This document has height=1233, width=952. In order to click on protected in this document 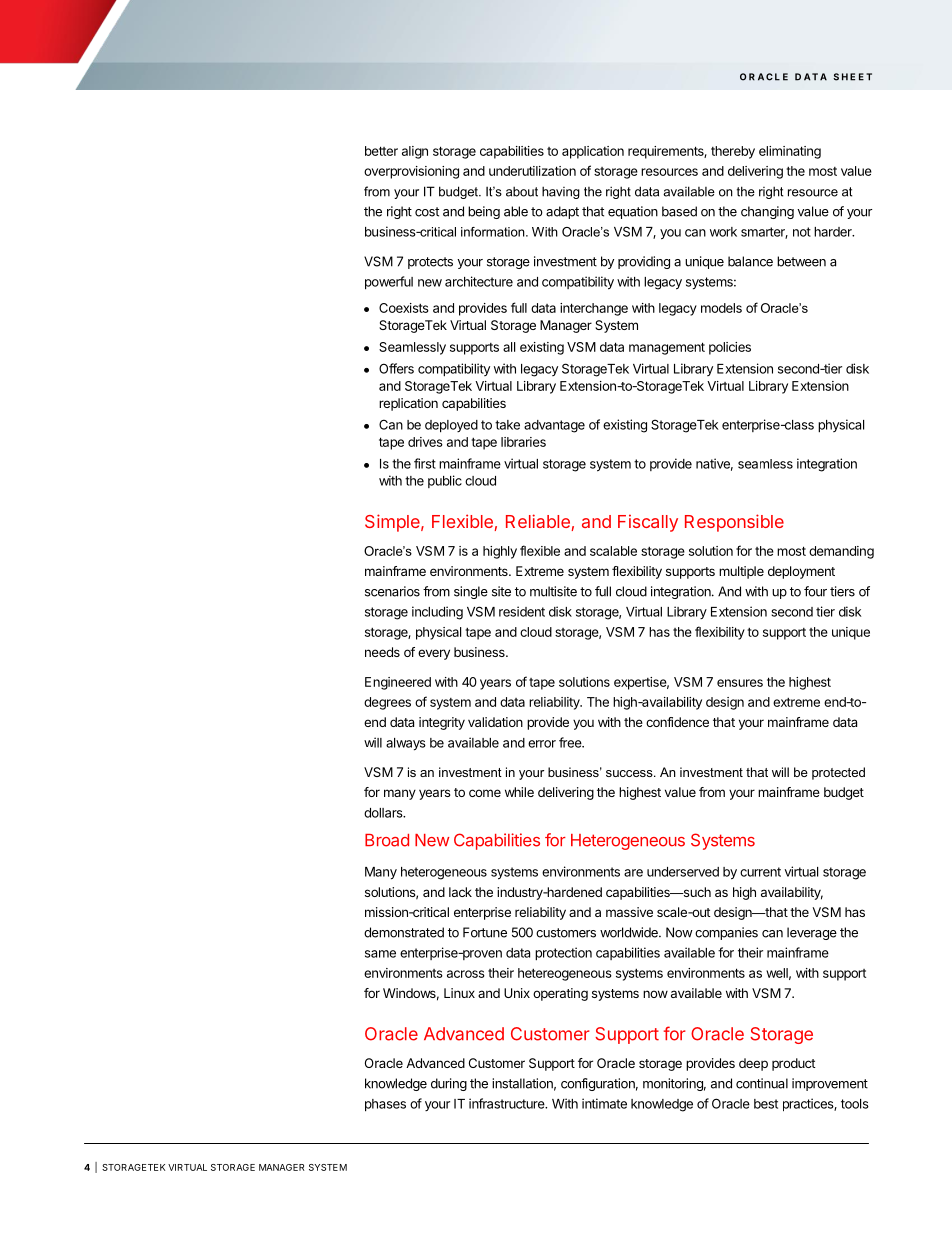, I will do `click(838, 773)`.
